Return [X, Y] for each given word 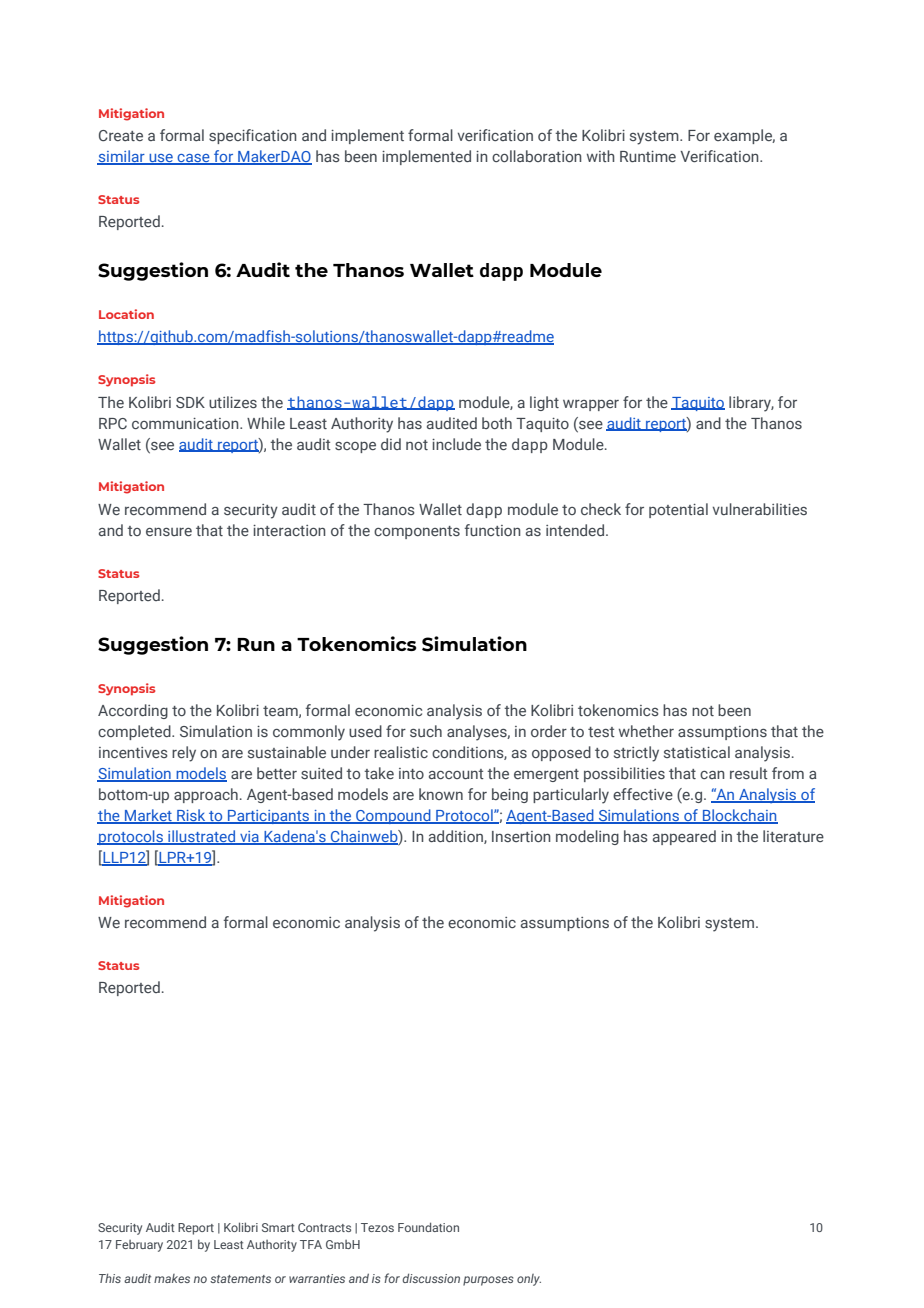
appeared [684, 837]
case [194, 159]
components [417, 532]
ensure [169, 532]
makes [172, 1278]
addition [457, 837]
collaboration [537, 156]
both [497, 423]
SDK [190, 402]
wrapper [591, 405]
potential [678, 510]
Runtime [648, 156]
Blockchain [739, 816]
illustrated [202, 837]
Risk [191, 816]
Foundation [428, 1227]
